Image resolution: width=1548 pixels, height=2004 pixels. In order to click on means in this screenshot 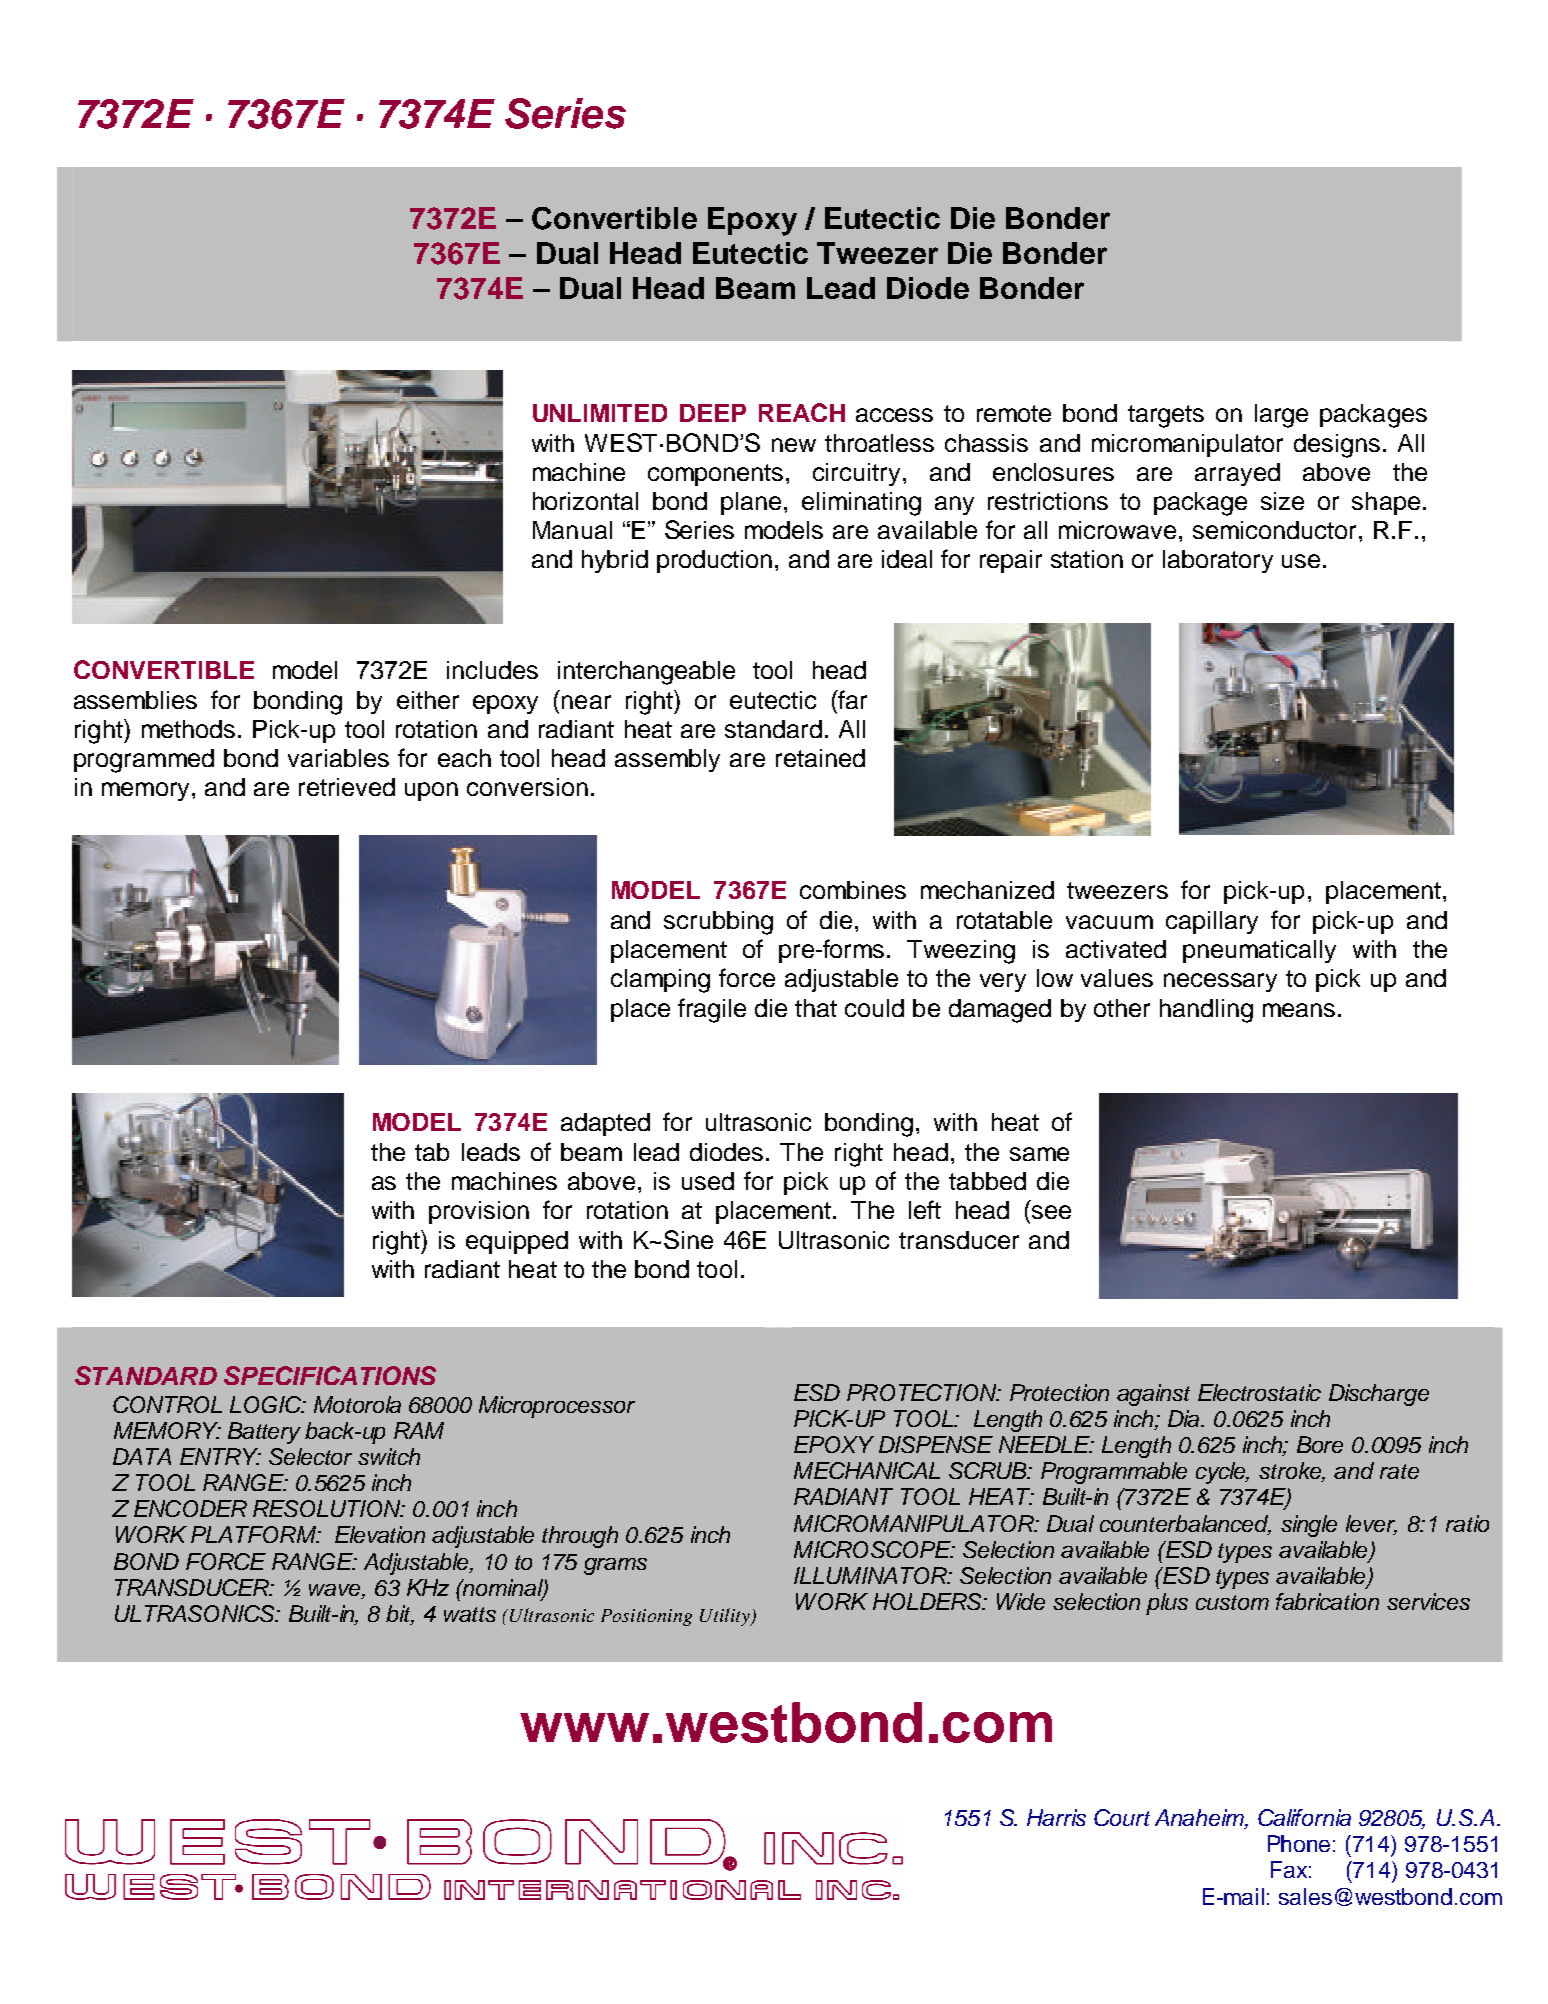, I will do `click(1299, 1010)`.
